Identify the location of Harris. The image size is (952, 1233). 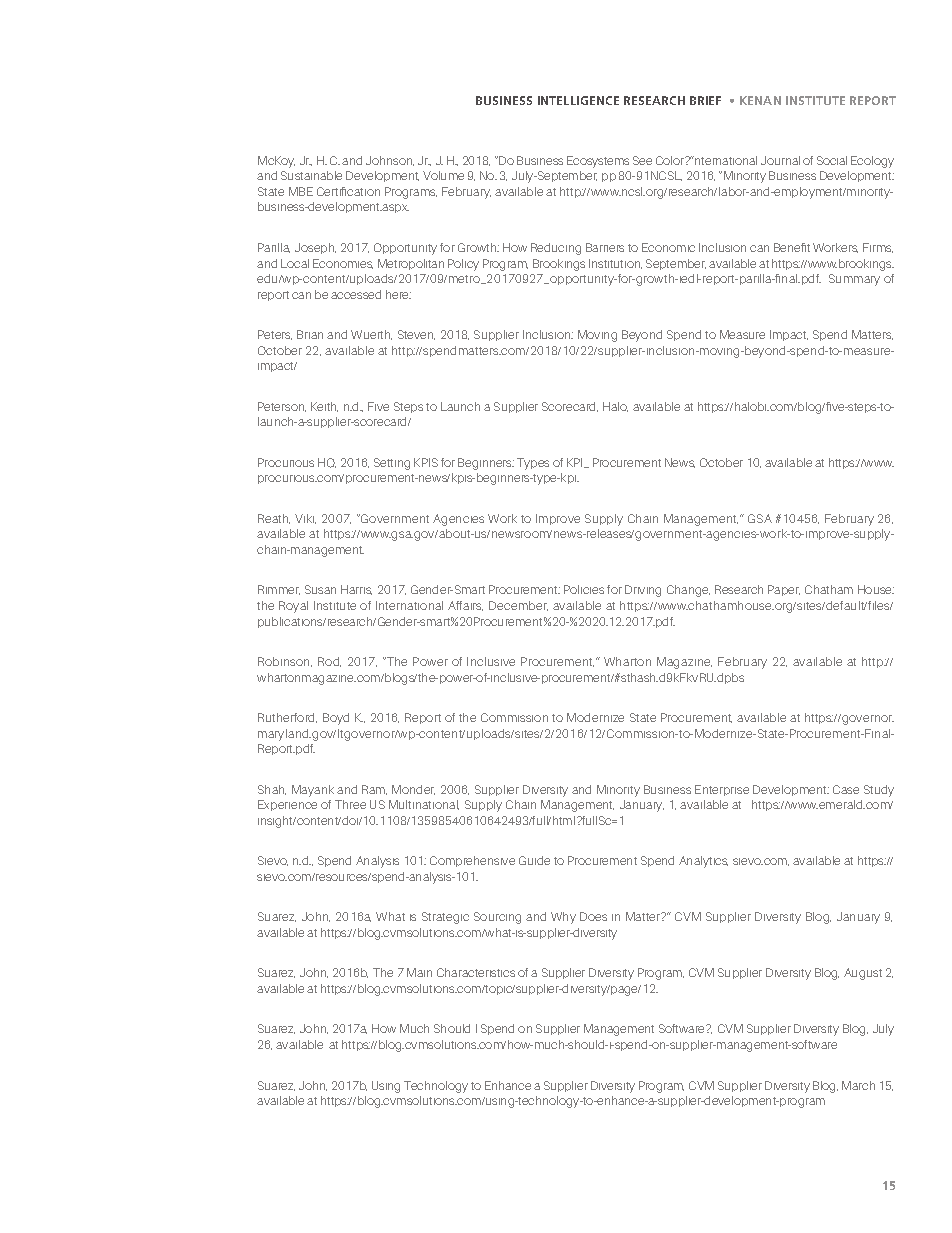
(356, 590).
